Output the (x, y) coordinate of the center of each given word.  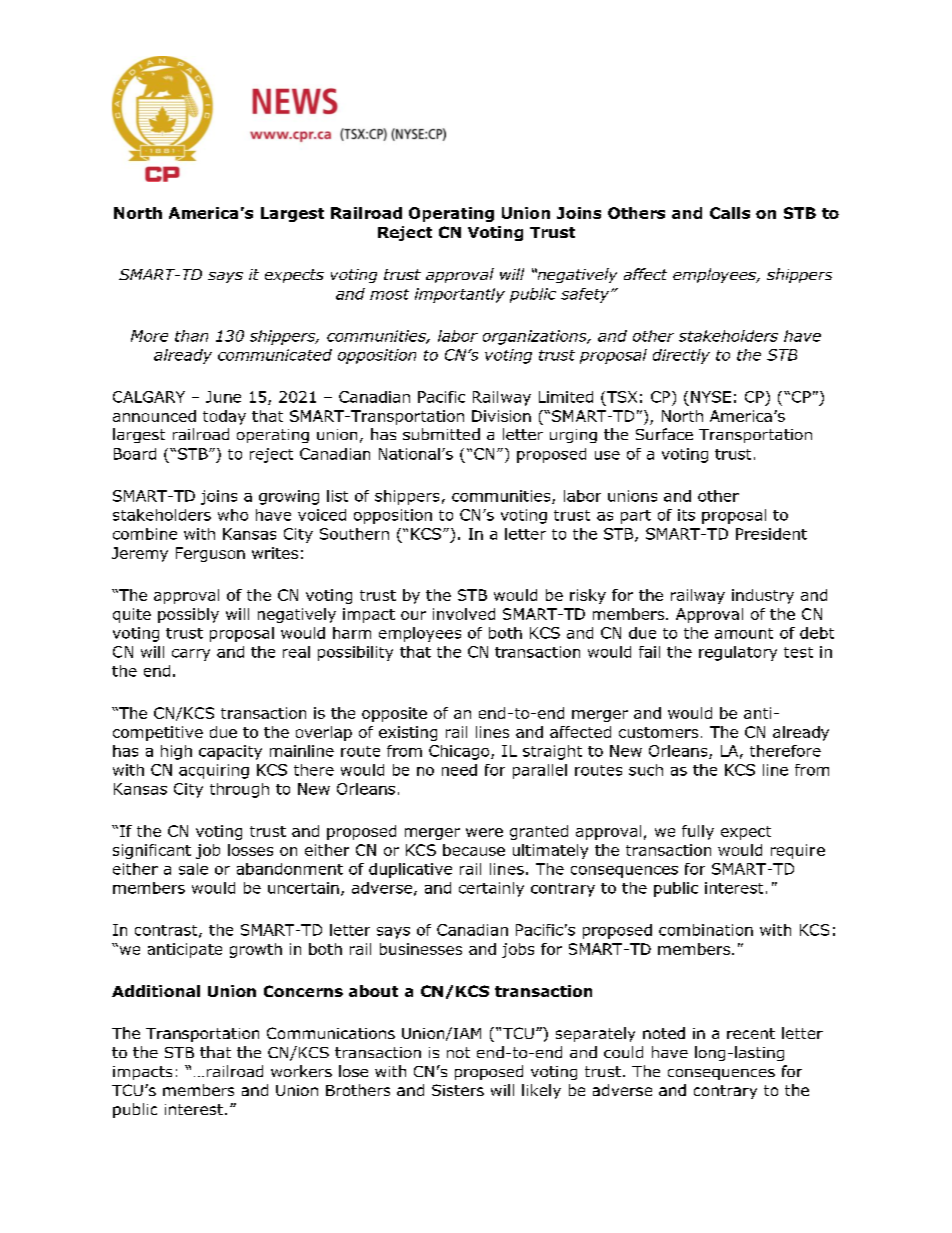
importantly (460, 295)
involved (464, 614)
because (474, 850)
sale (193, 869)
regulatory (738, 653)
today (224, 417)
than (191, 336)
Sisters (458, 1090)
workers (301, 1071)
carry (191, 655)
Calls (730, 213)
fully (698, 832)
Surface (664, 434)
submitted (441, 434)
